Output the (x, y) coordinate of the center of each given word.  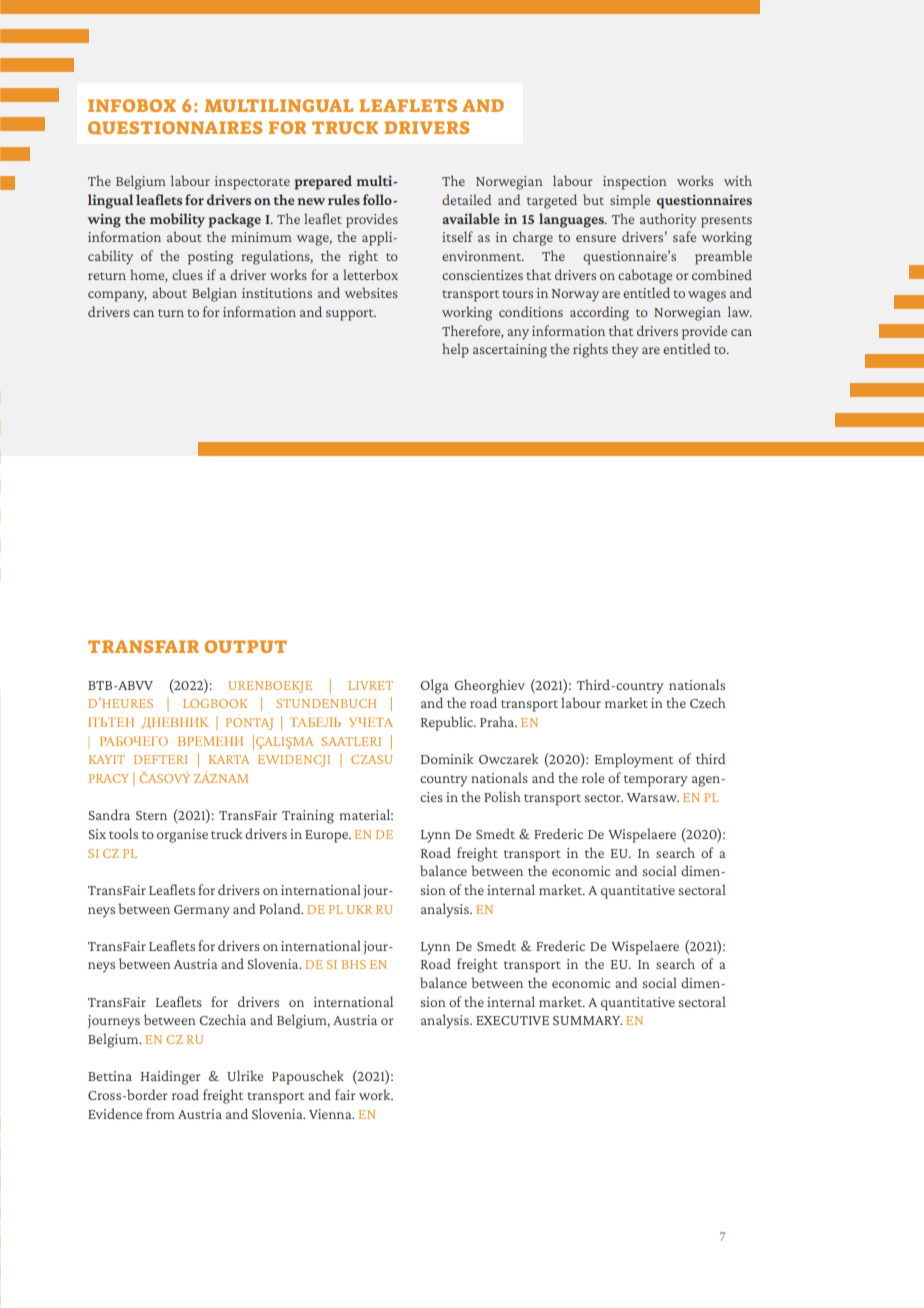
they (625, 350)
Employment (634, 760)
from (160, 1113)
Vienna (331, 1114)
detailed (466, 199)
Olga (434, 686)
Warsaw (653, 797)
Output (246, 646)
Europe (327, 836)
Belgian (214, 294)
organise (182, 836)
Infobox (132, 105)
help (455, 350)
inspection (635, 183)
